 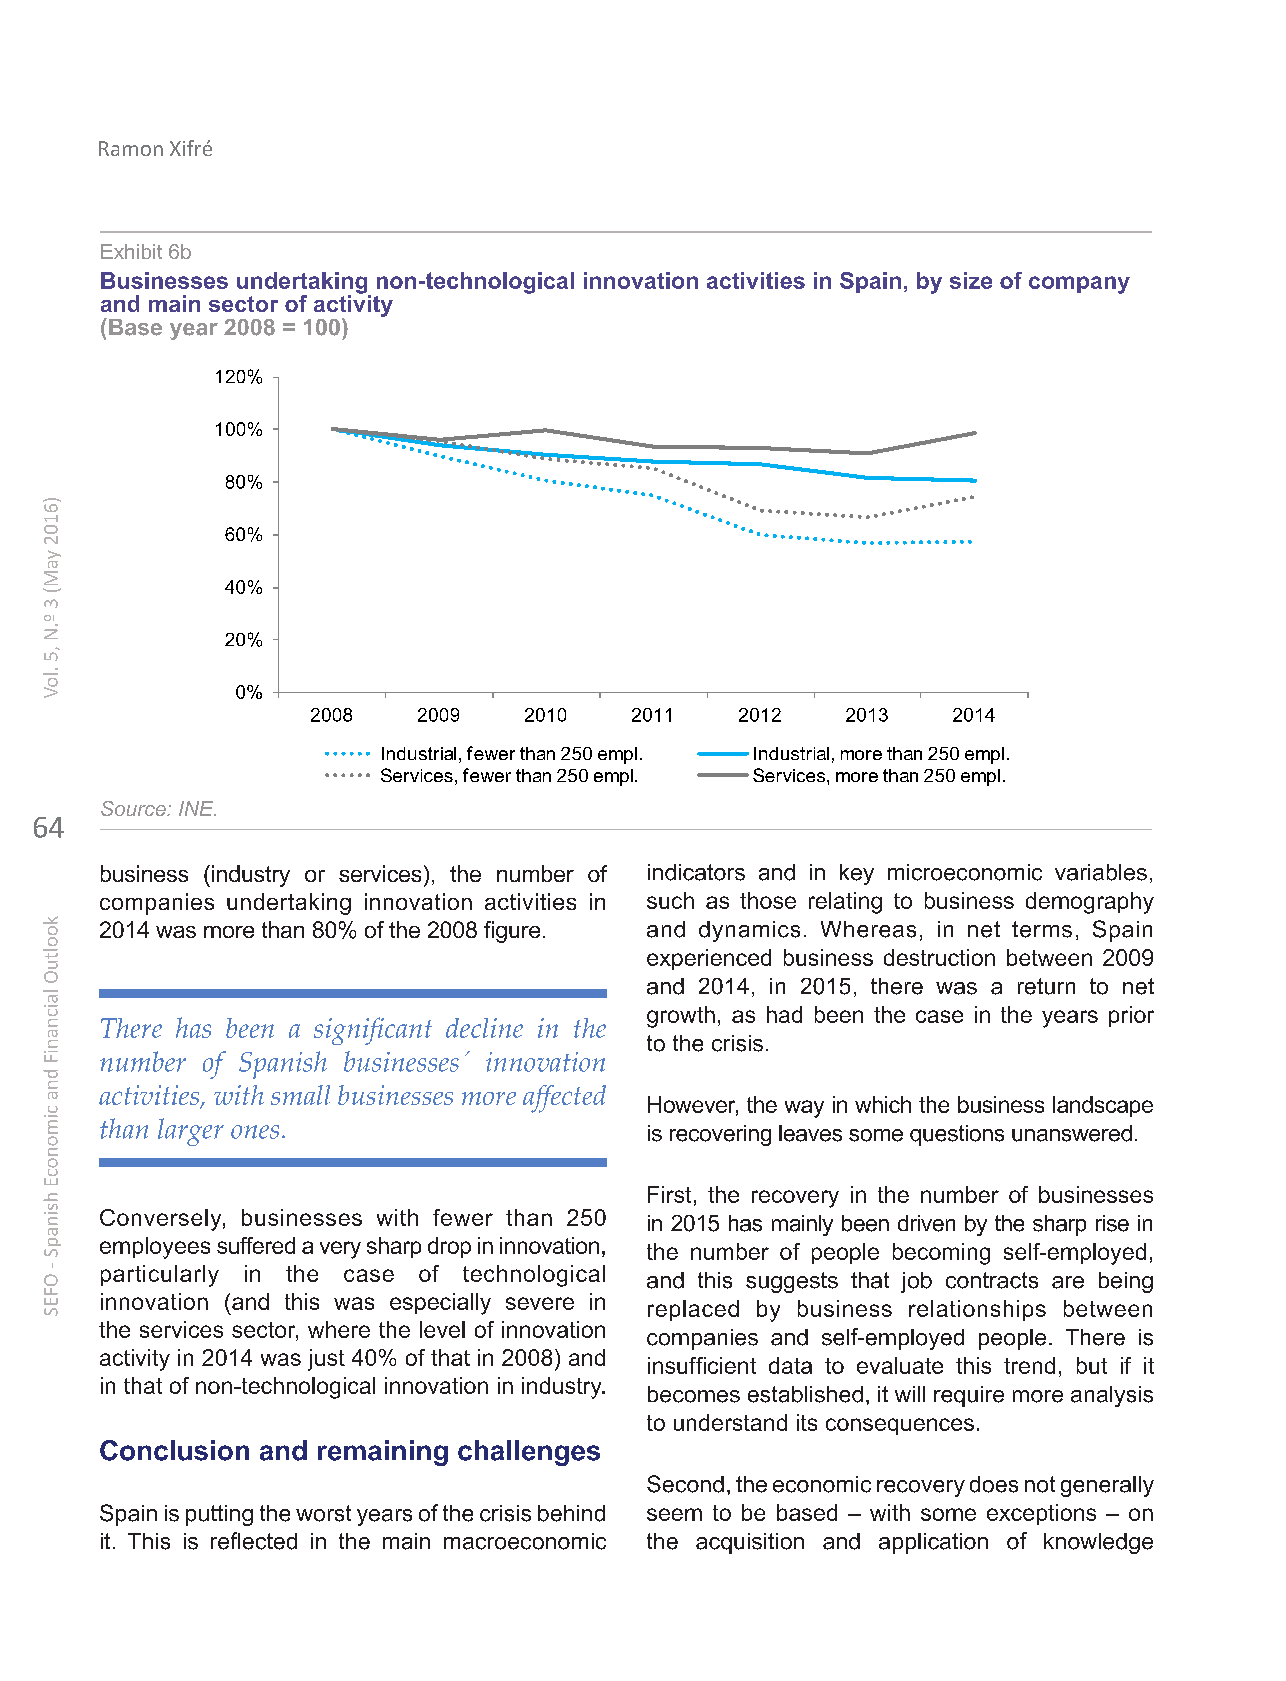 I want to click on indicators, so click(x=696, y=872).
